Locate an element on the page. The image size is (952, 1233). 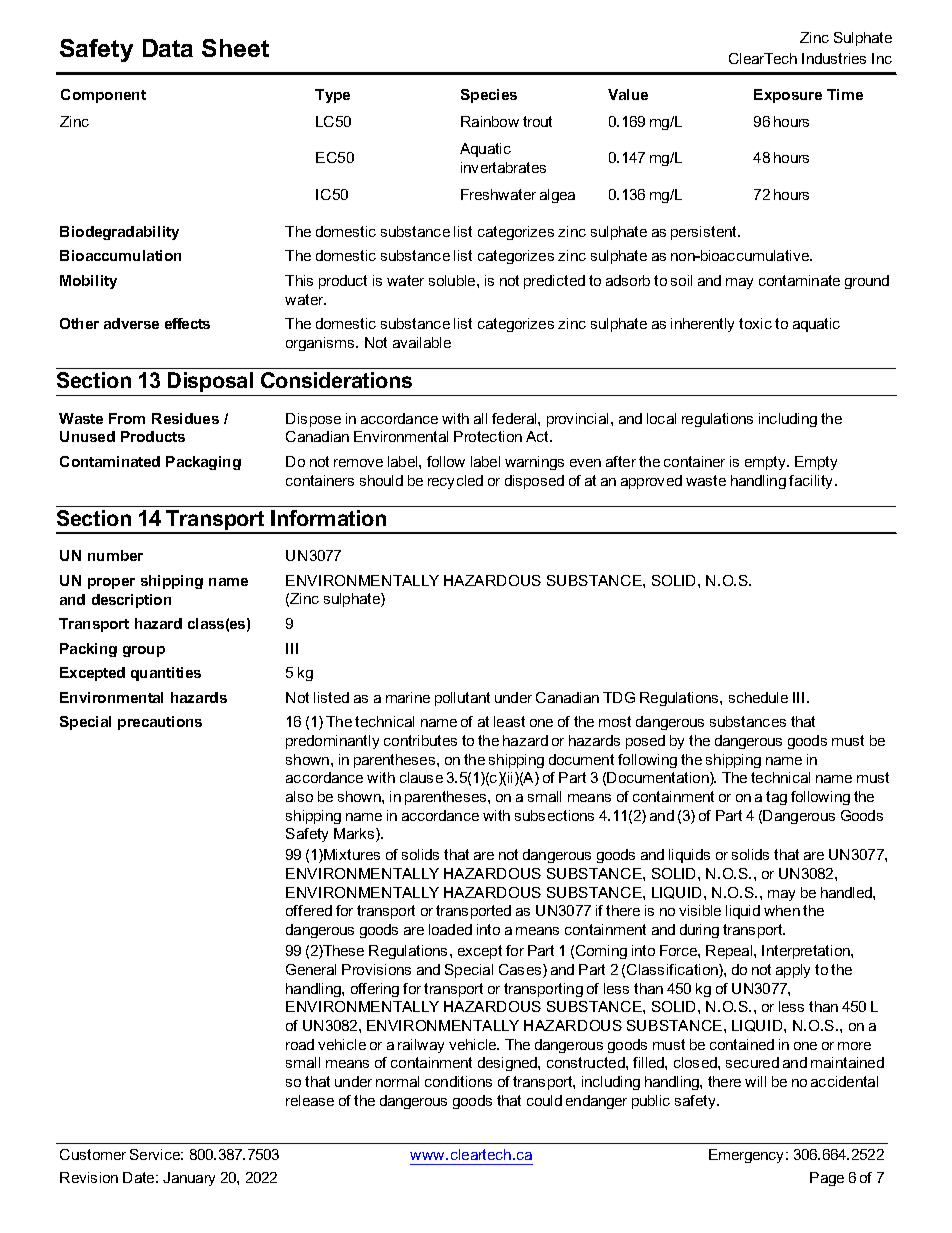
January is located at coordinates (189, 1179).
